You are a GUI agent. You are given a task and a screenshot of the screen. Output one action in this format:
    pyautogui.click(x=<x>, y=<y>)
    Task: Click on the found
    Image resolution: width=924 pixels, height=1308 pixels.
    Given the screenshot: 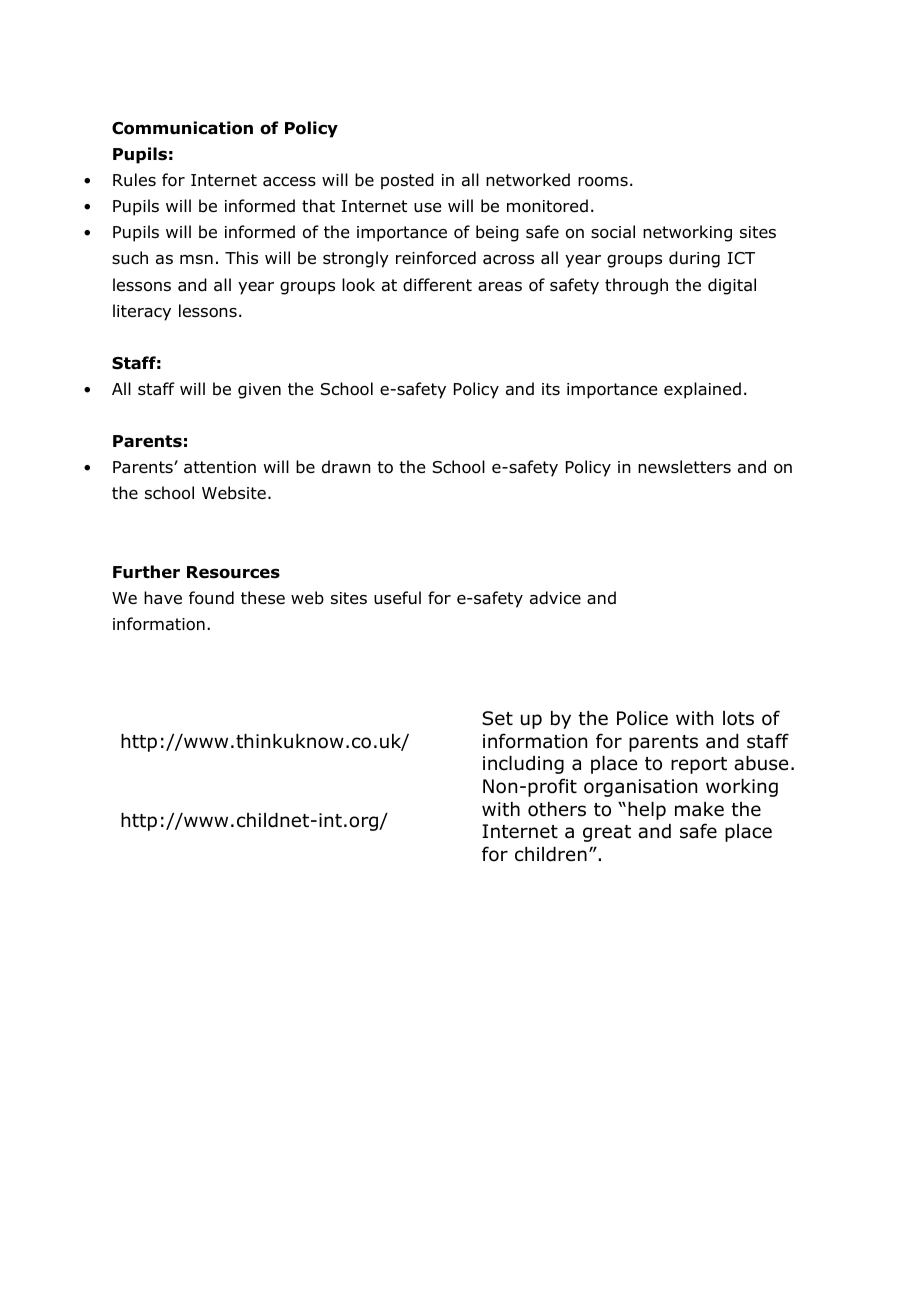 What is the action you would take?
    pyautogui.click(x=211, y=598)
